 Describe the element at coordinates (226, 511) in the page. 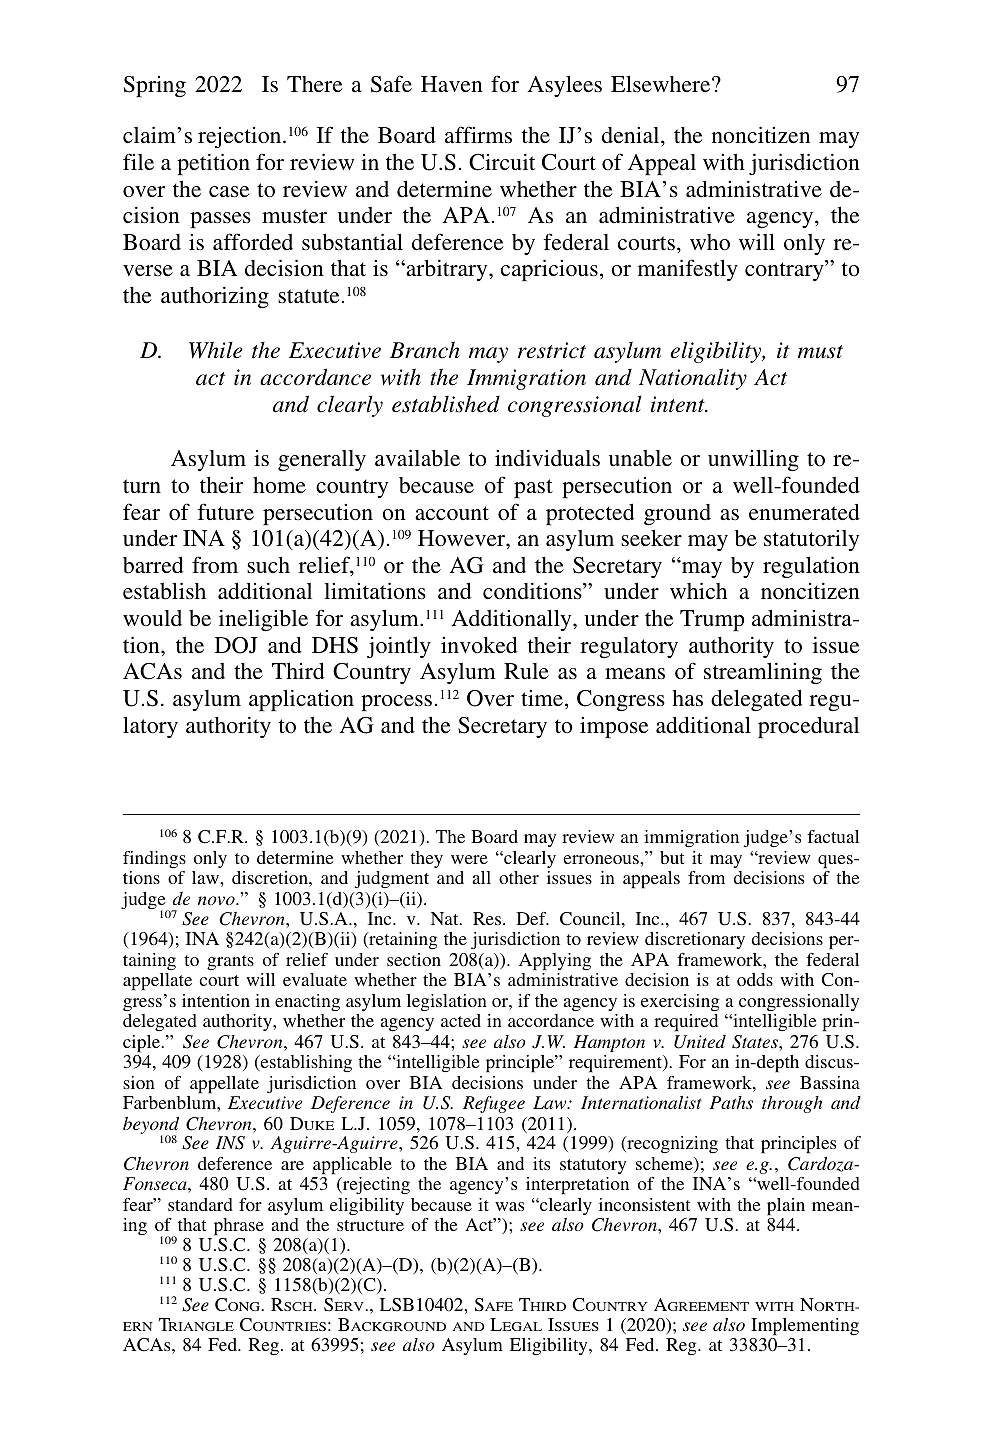

I see `future` at that location.
